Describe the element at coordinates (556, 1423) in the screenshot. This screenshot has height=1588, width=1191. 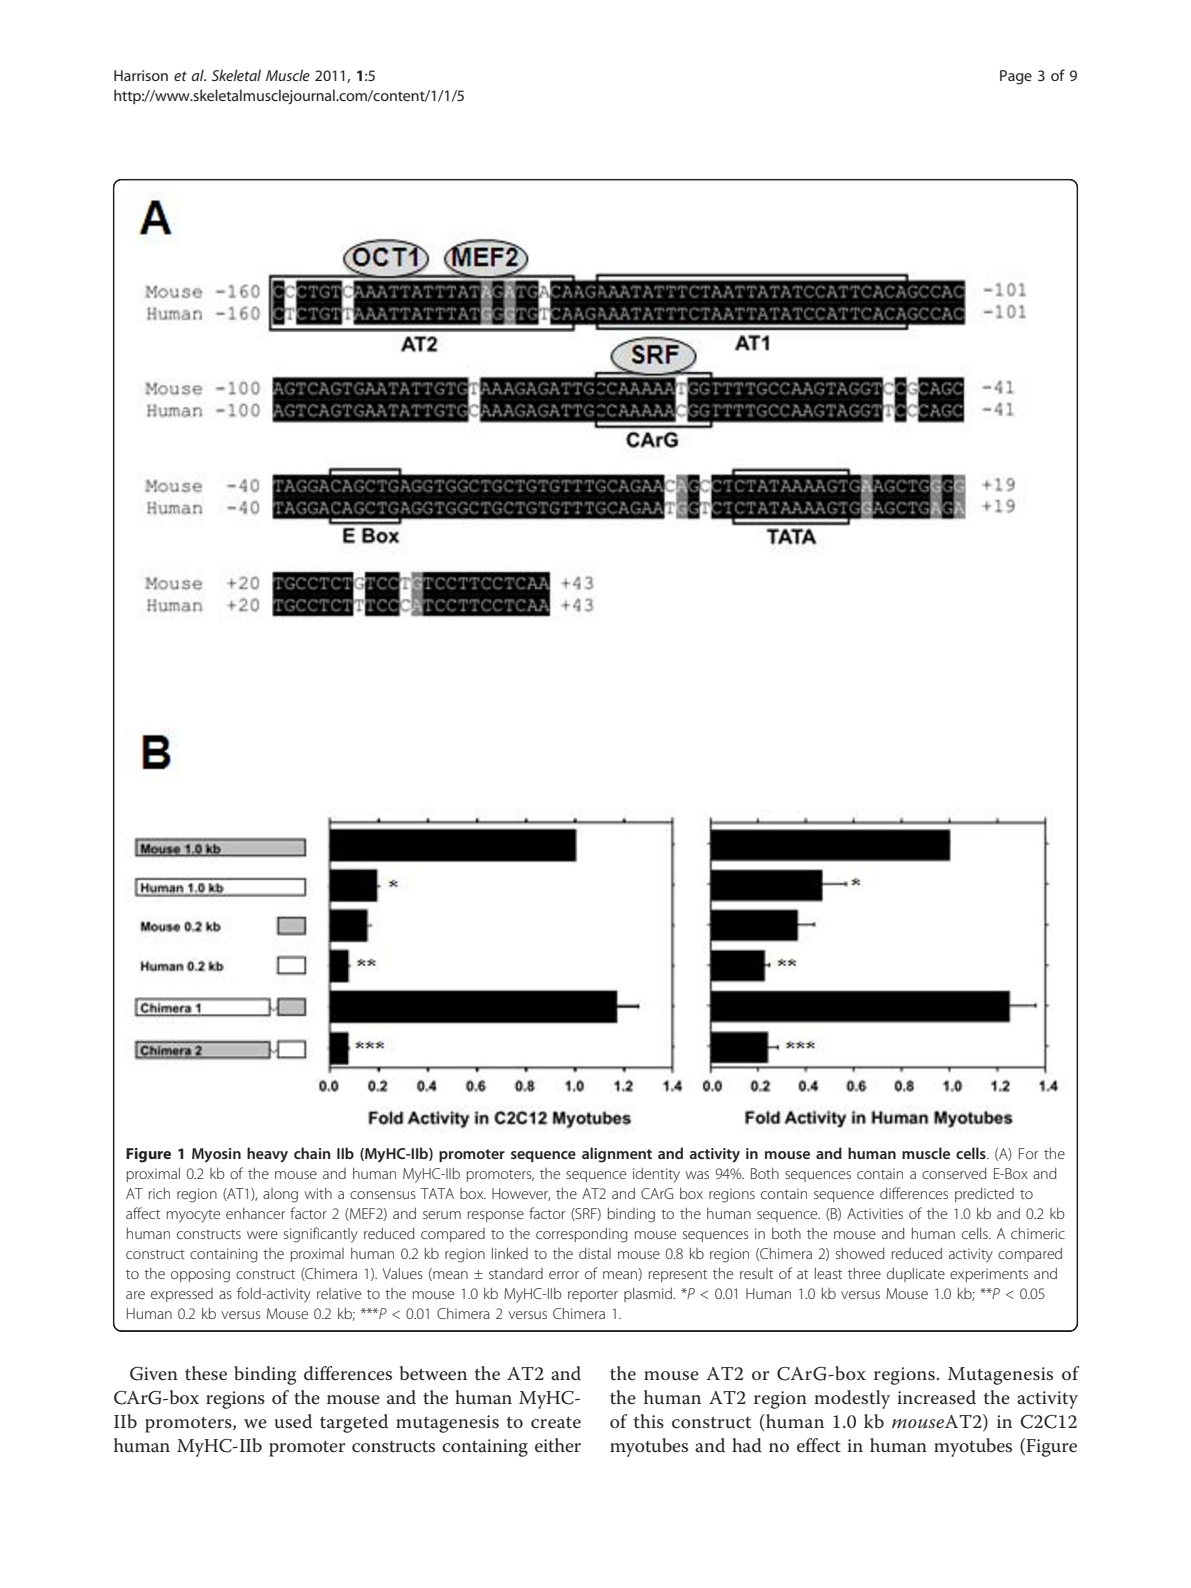
I see `create` at that location.
